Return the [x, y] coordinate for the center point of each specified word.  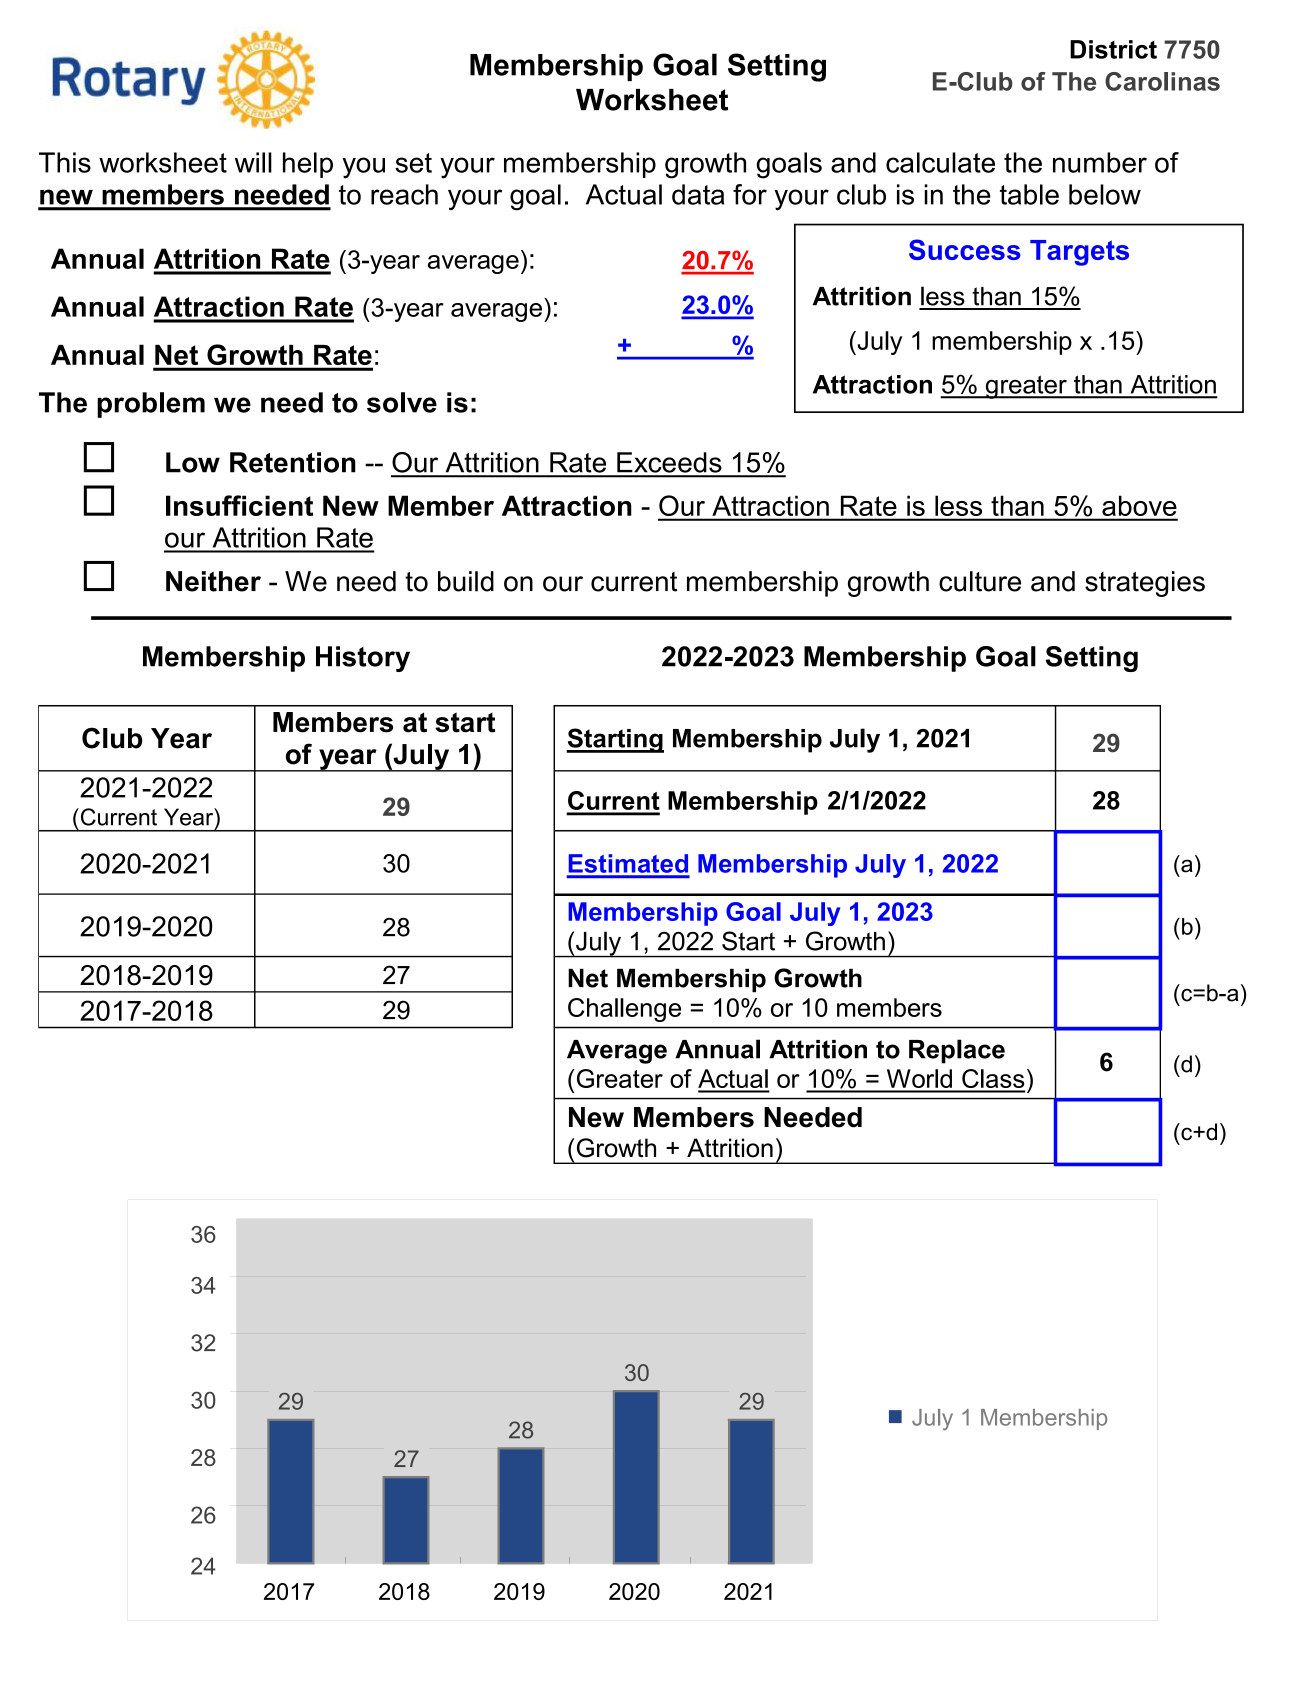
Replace [957, 1051]
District [1113, 49]
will [253, 162]
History [363, 659]
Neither [213, 581]
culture [980, 581]
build [466, 581]
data [698, 194]
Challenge [624, 1010]
